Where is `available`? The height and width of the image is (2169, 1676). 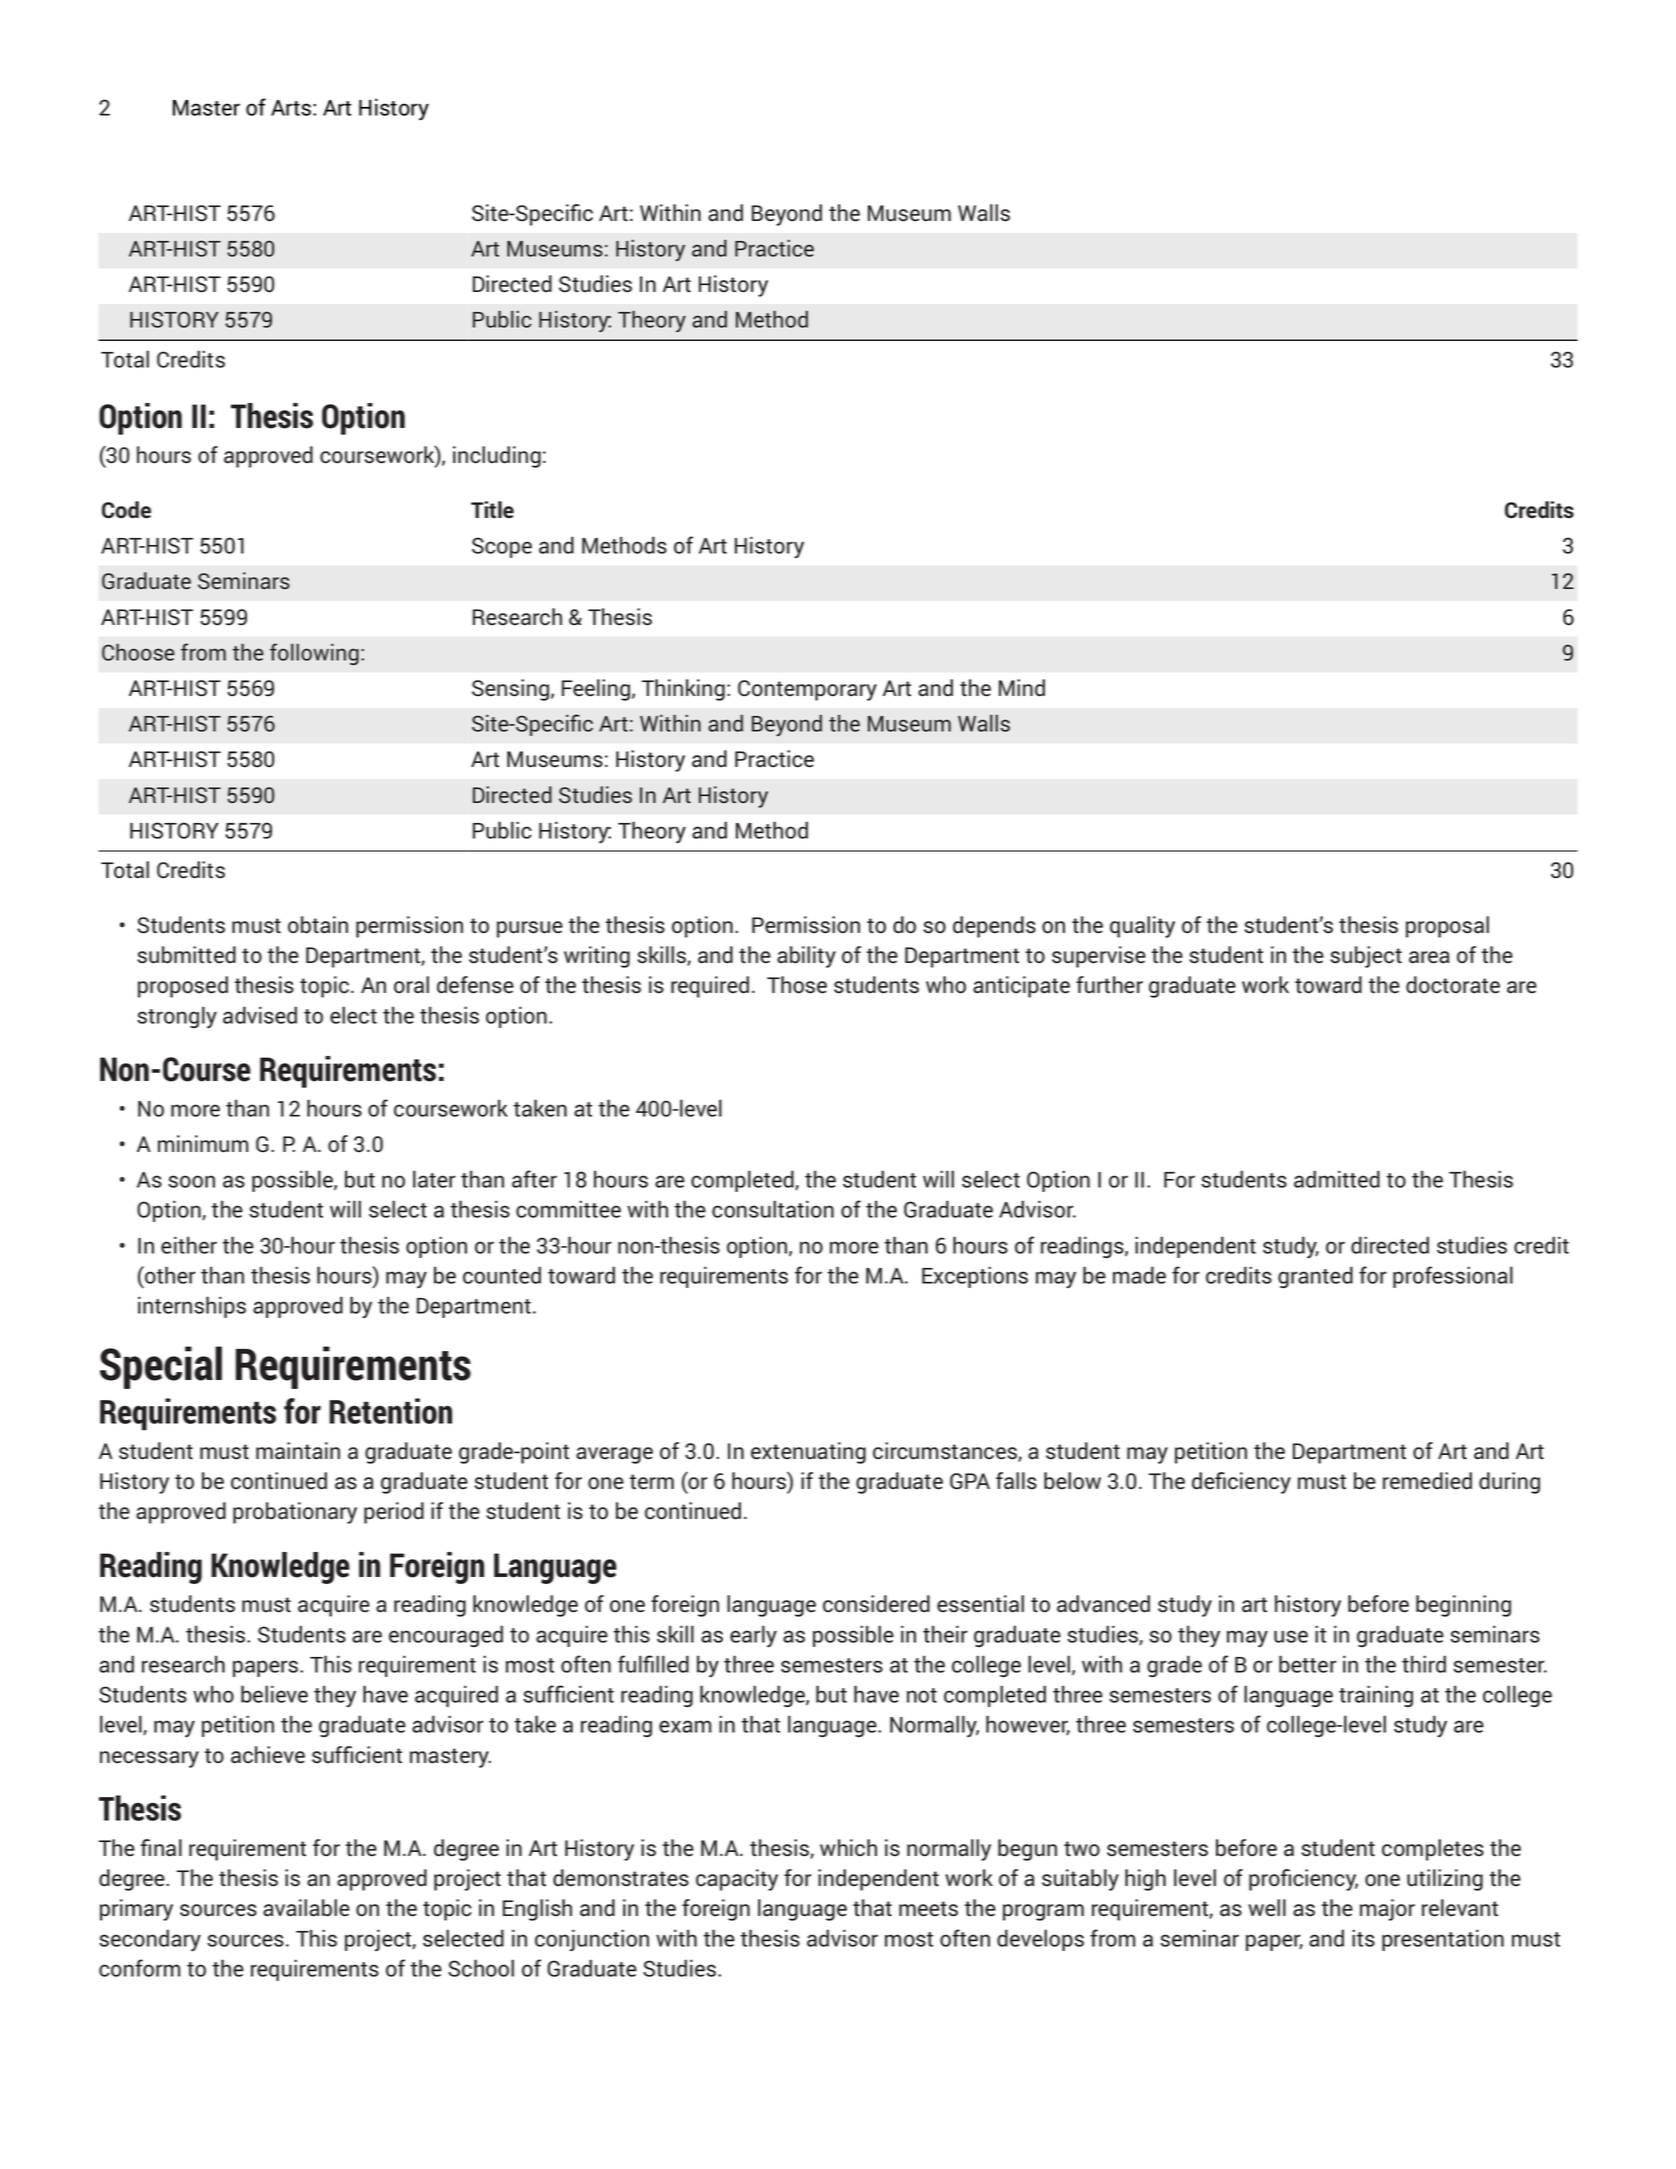
available is located at coordinates (306, 1908).
